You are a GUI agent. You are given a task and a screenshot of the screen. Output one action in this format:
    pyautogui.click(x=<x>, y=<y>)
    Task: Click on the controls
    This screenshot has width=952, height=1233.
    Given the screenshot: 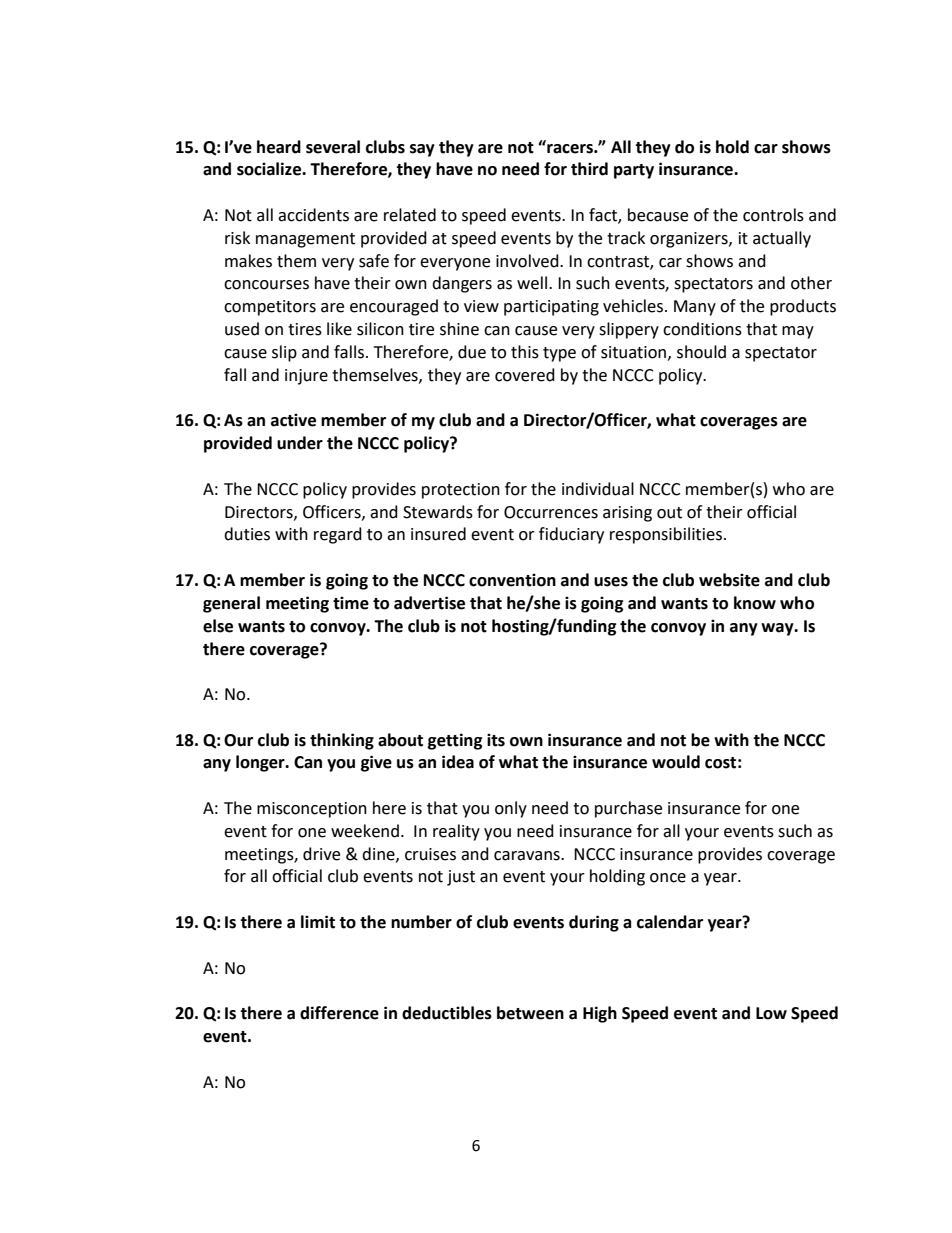 What is the action you would take?
    pyautogui.click(x=773, y=215)
